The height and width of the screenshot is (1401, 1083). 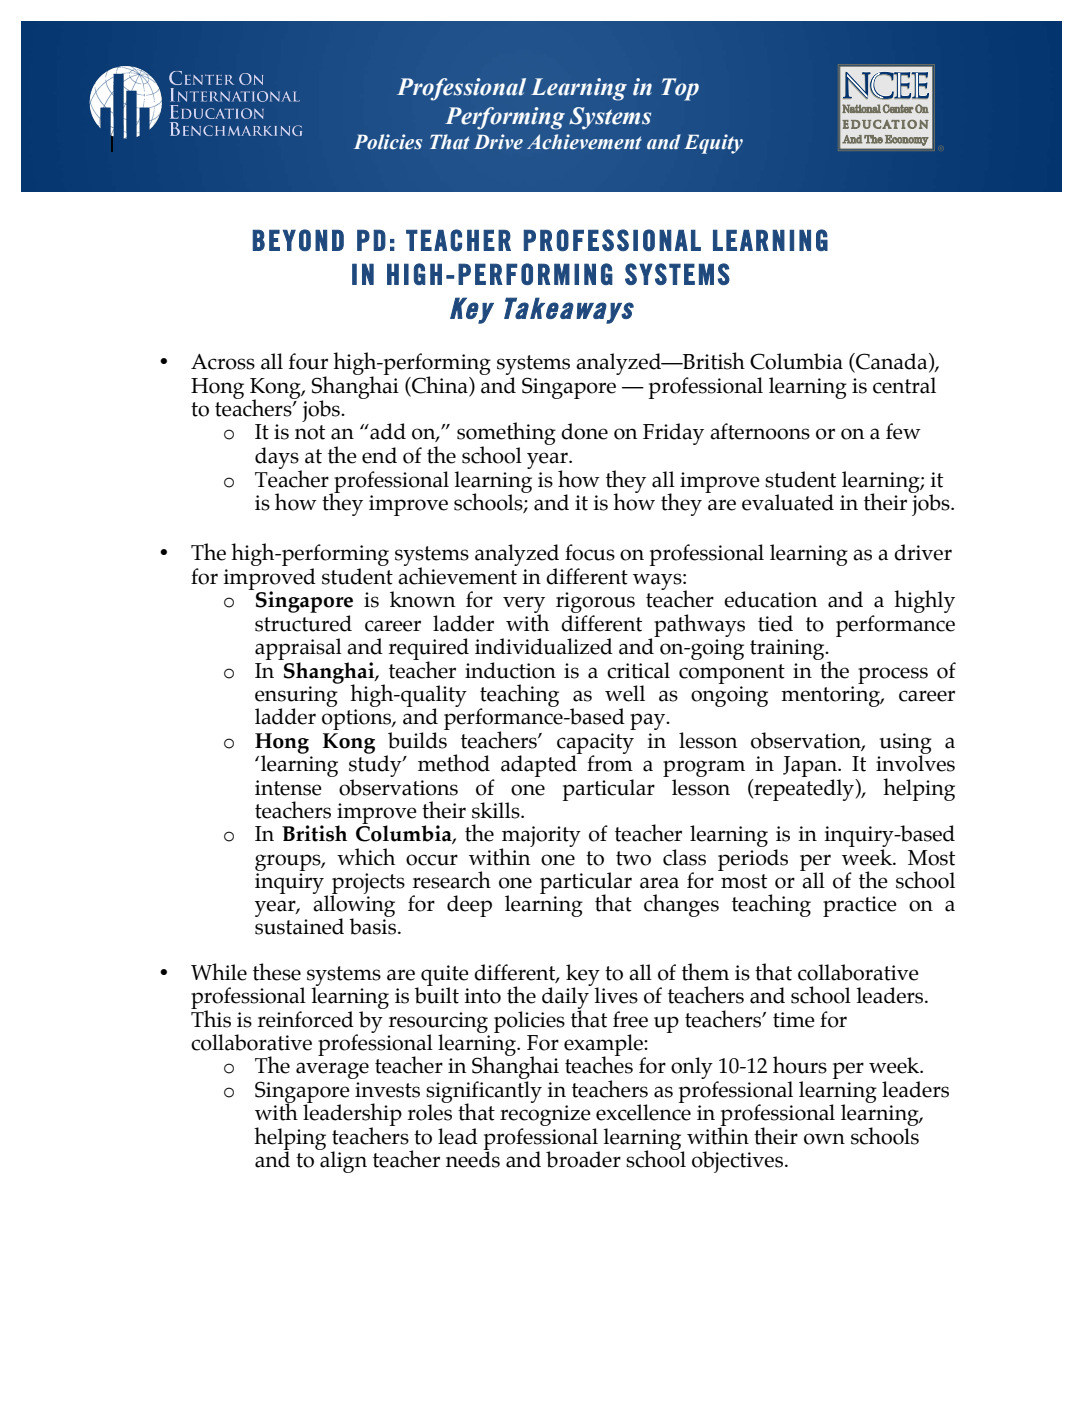 I want to click on Equity, so click(x=713, y=144).
